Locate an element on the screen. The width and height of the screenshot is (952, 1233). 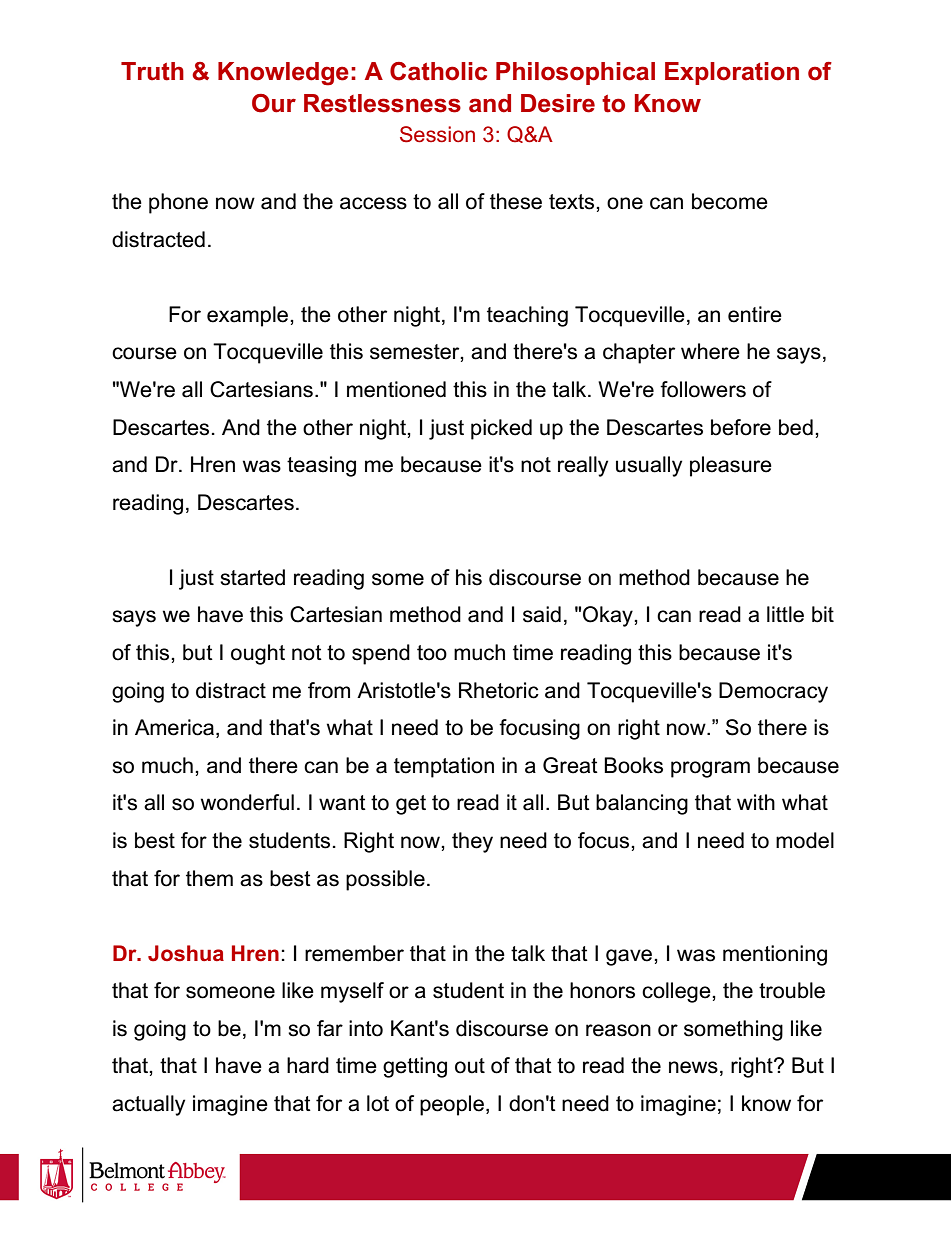
hard is located at coordinates (308, 1065).
